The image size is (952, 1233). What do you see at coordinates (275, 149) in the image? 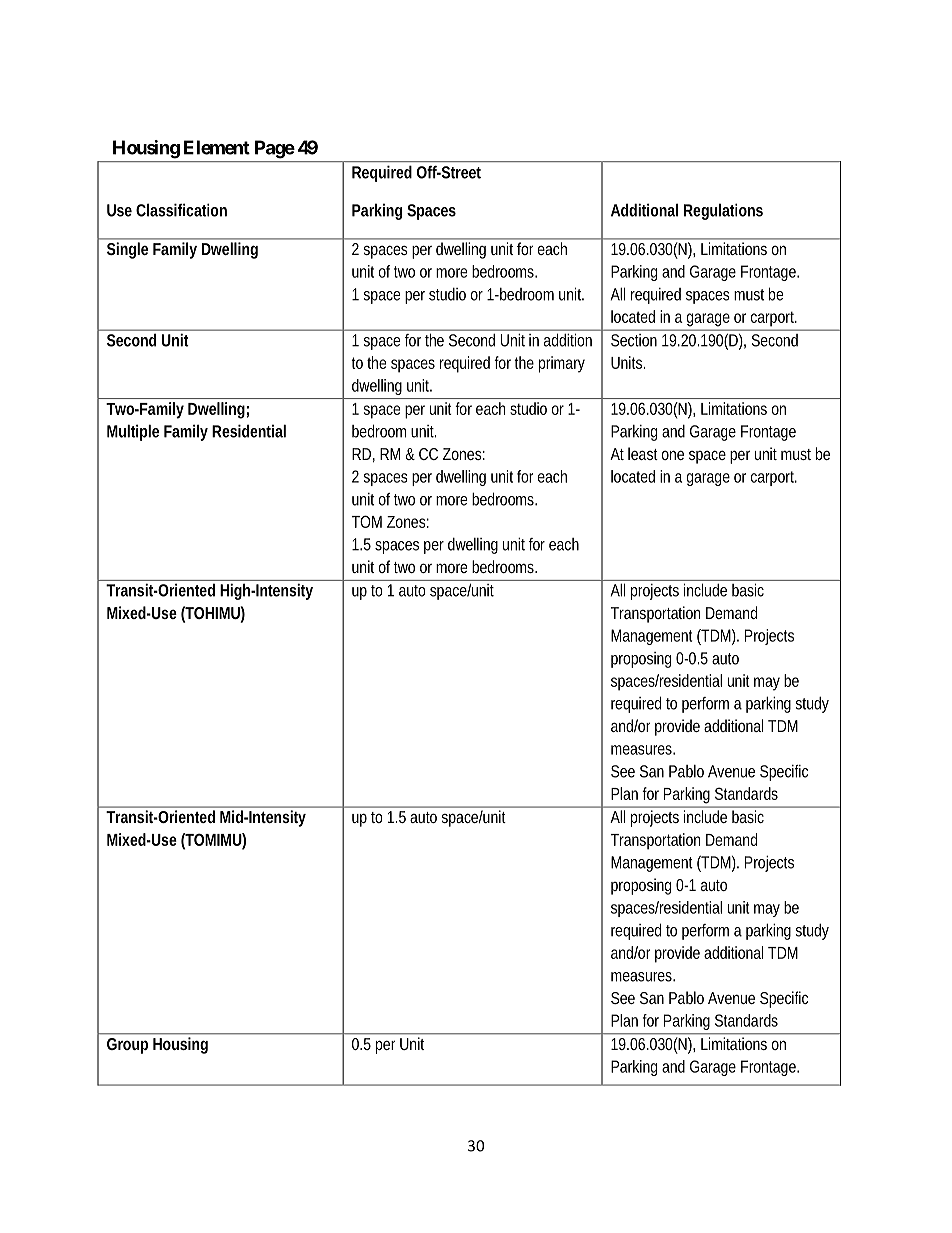
I see `Page` at bounding box center [275, 149].
